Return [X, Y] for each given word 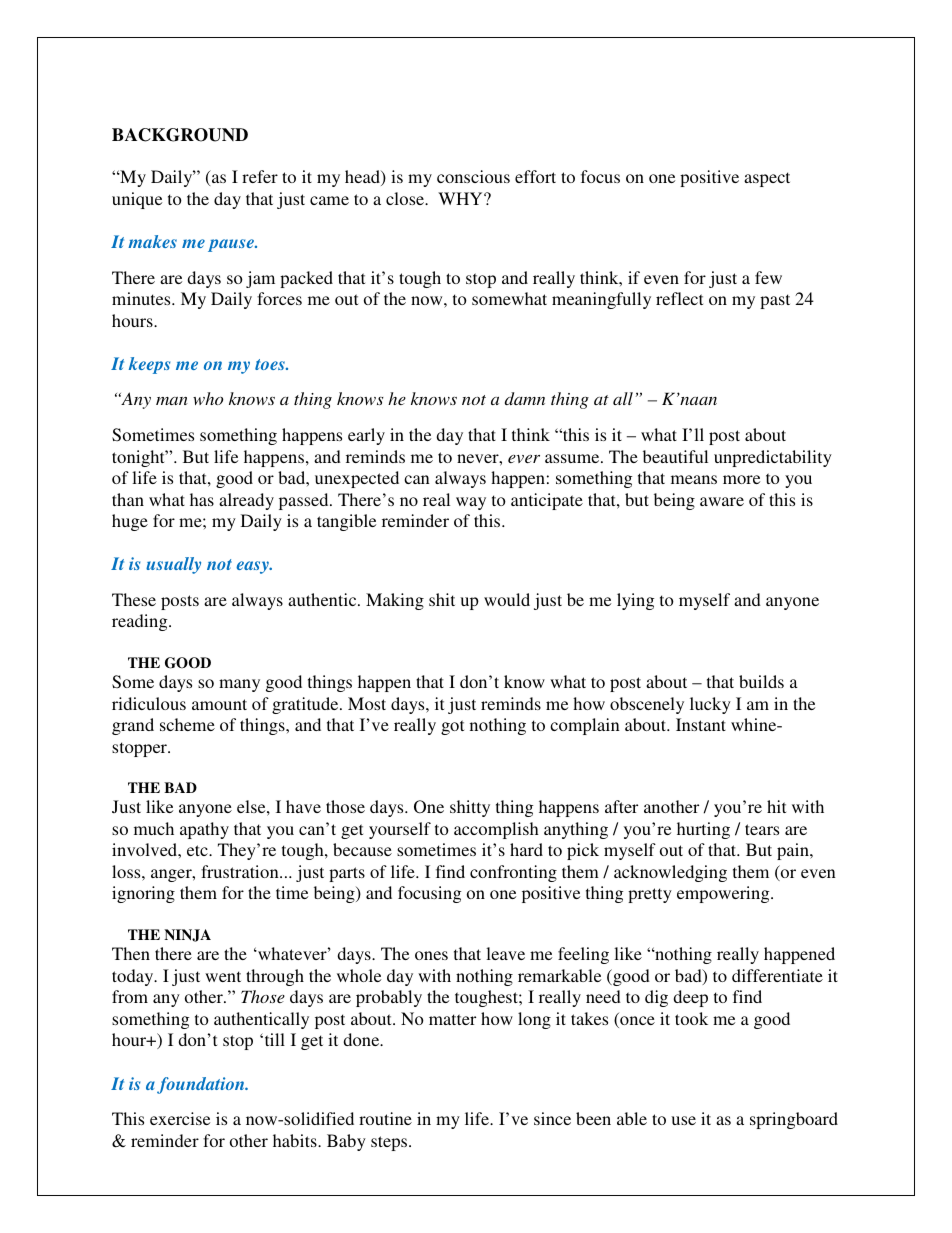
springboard [794, 1120]
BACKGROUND [180, 135]
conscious [473, 176]
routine [385, 1118]
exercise [180, 1118]
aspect [767, 179]
